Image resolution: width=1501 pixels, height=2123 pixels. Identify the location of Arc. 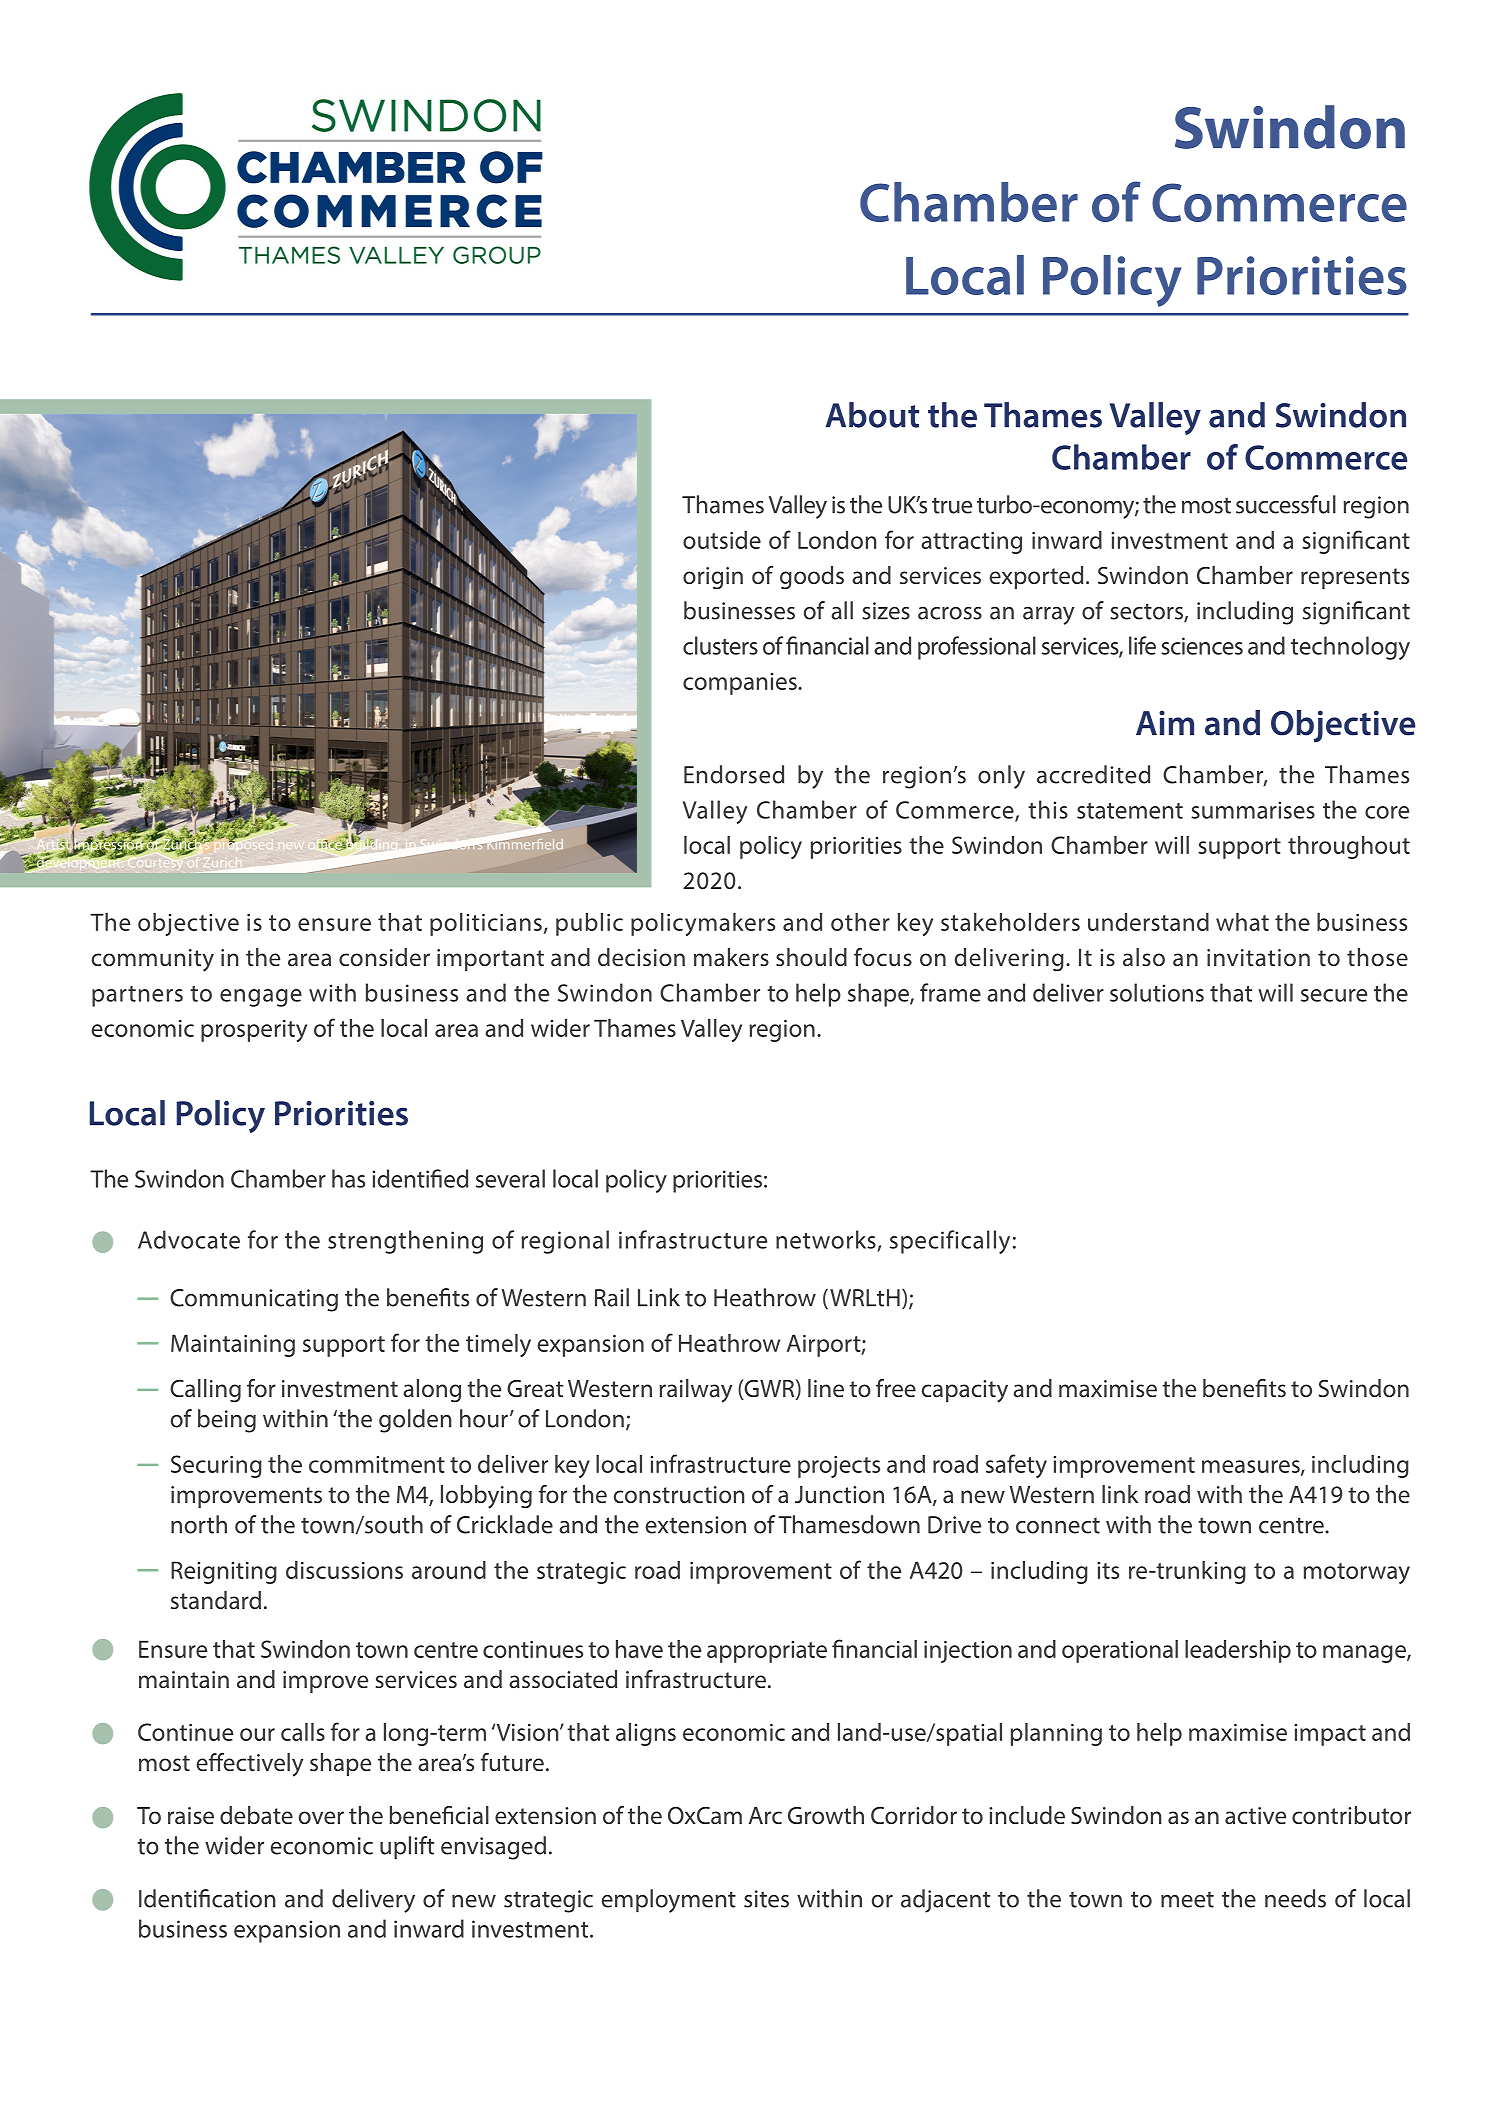
(765, 1815).
